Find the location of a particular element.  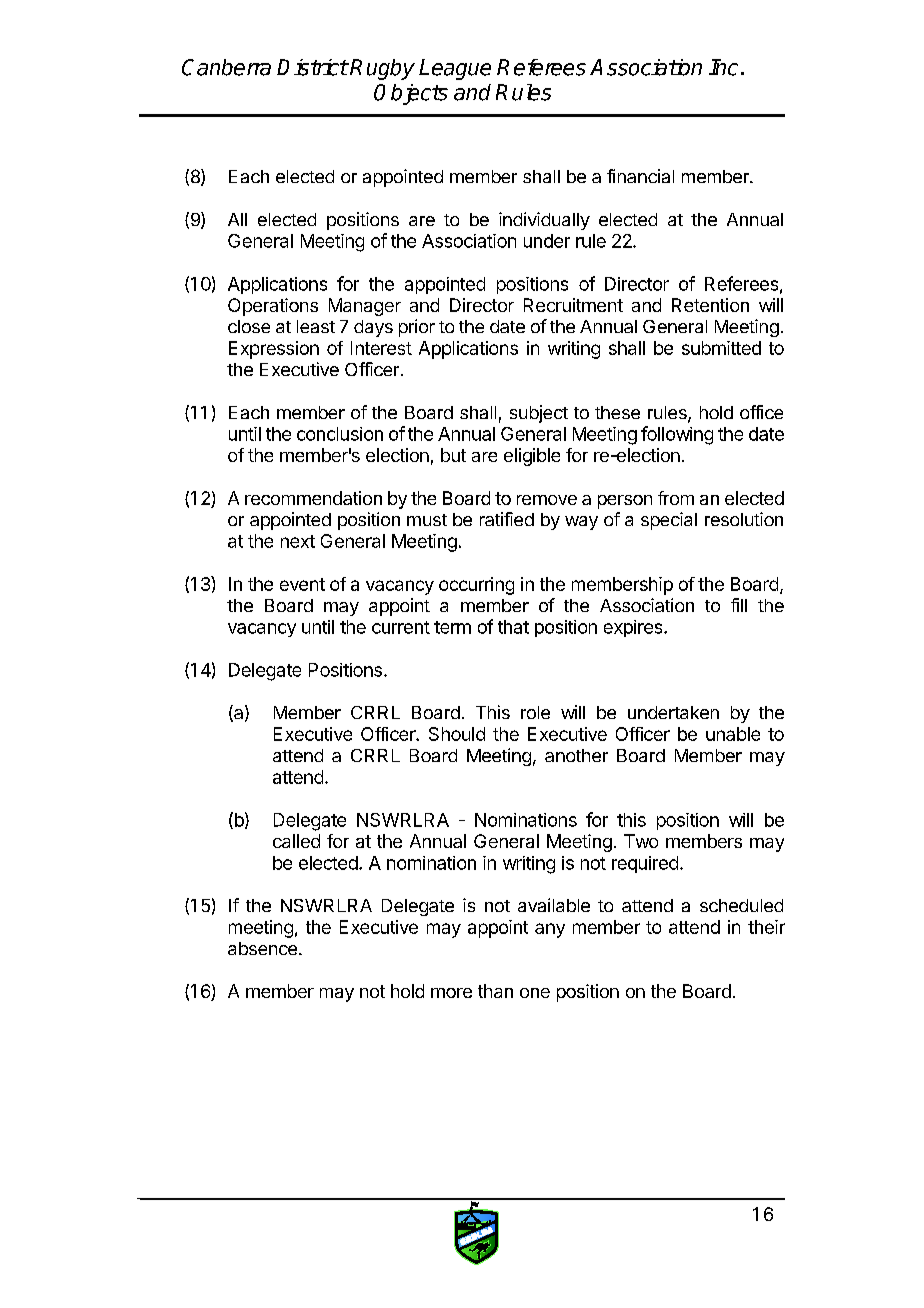

their is located at coordinates (766, 927).
